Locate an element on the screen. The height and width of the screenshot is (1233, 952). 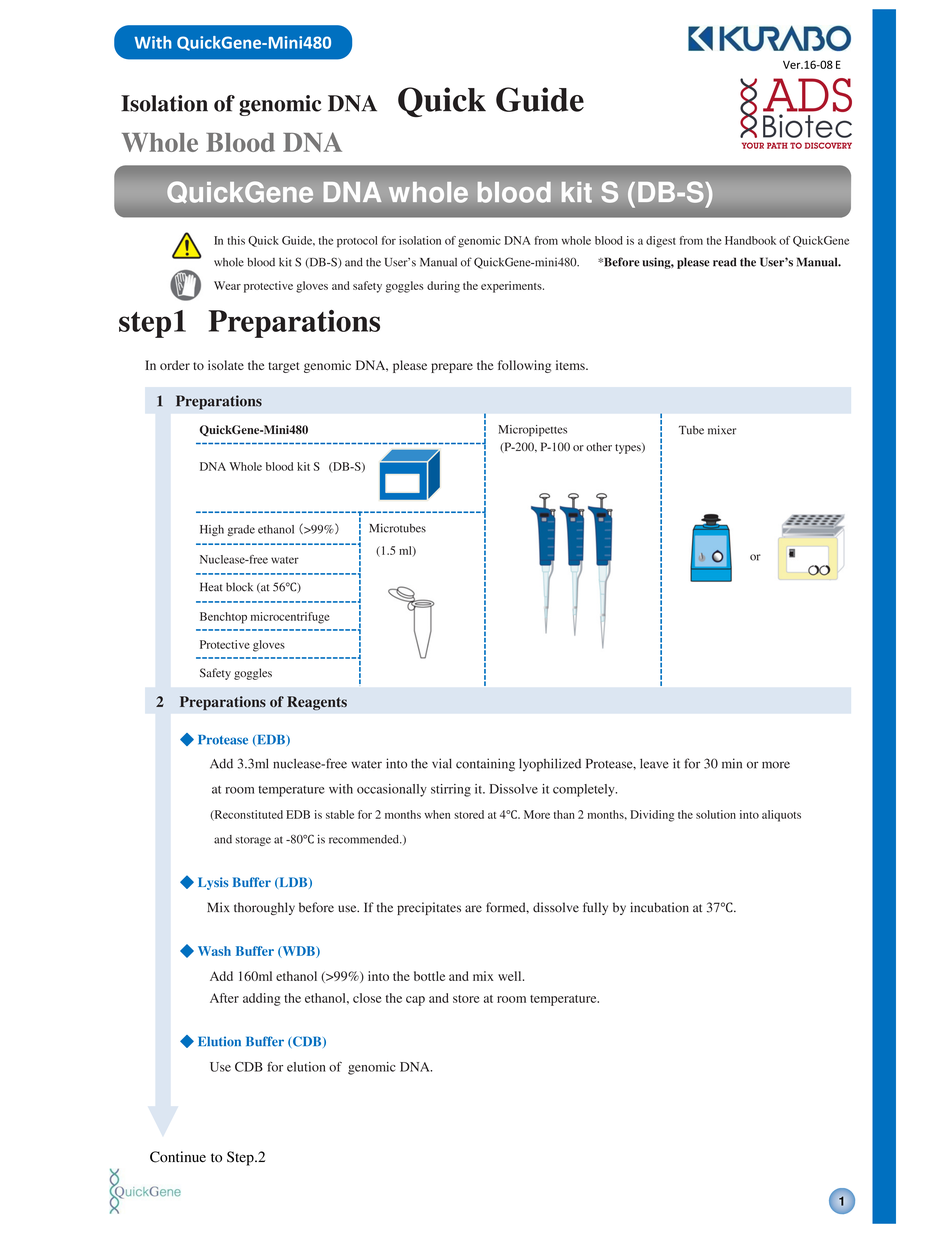
digest is located at coordinates (661, 242).
